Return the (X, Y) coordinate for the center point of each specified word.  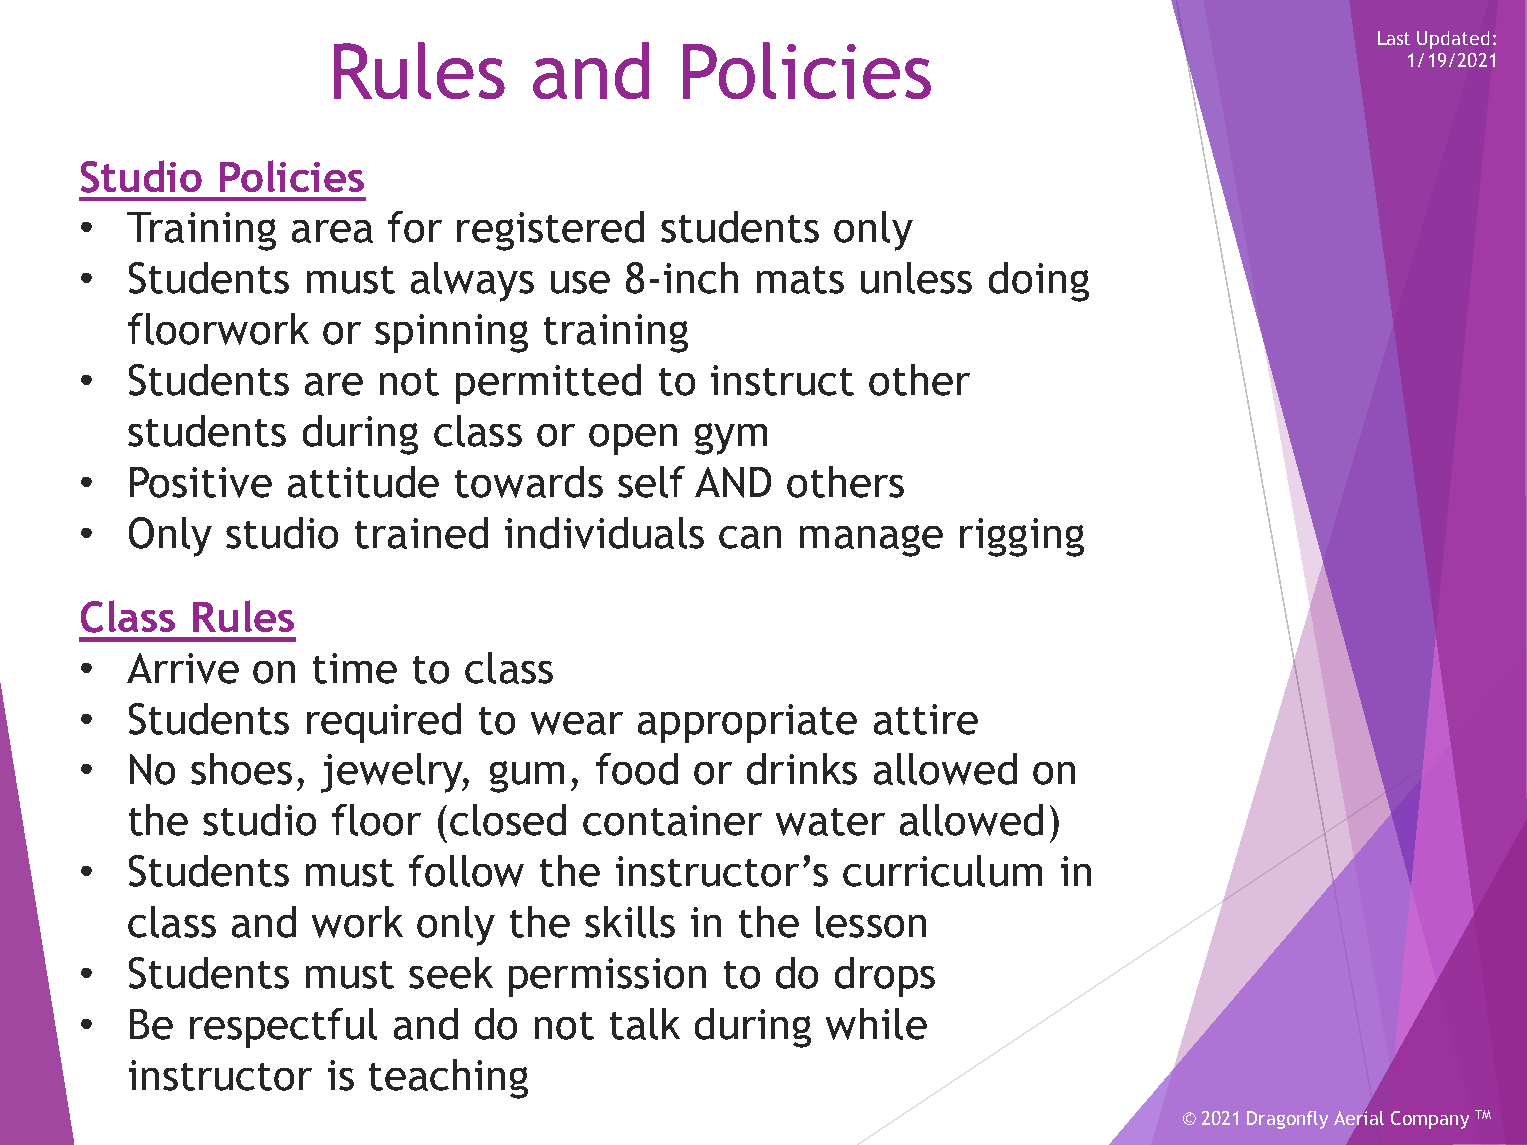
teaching (448, 1079)
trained (421, 533)
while (876, 1024)
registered (550, 231)
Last (1394, 38)
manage (871, 541)
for (415, 227)
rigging (1022, 537)
